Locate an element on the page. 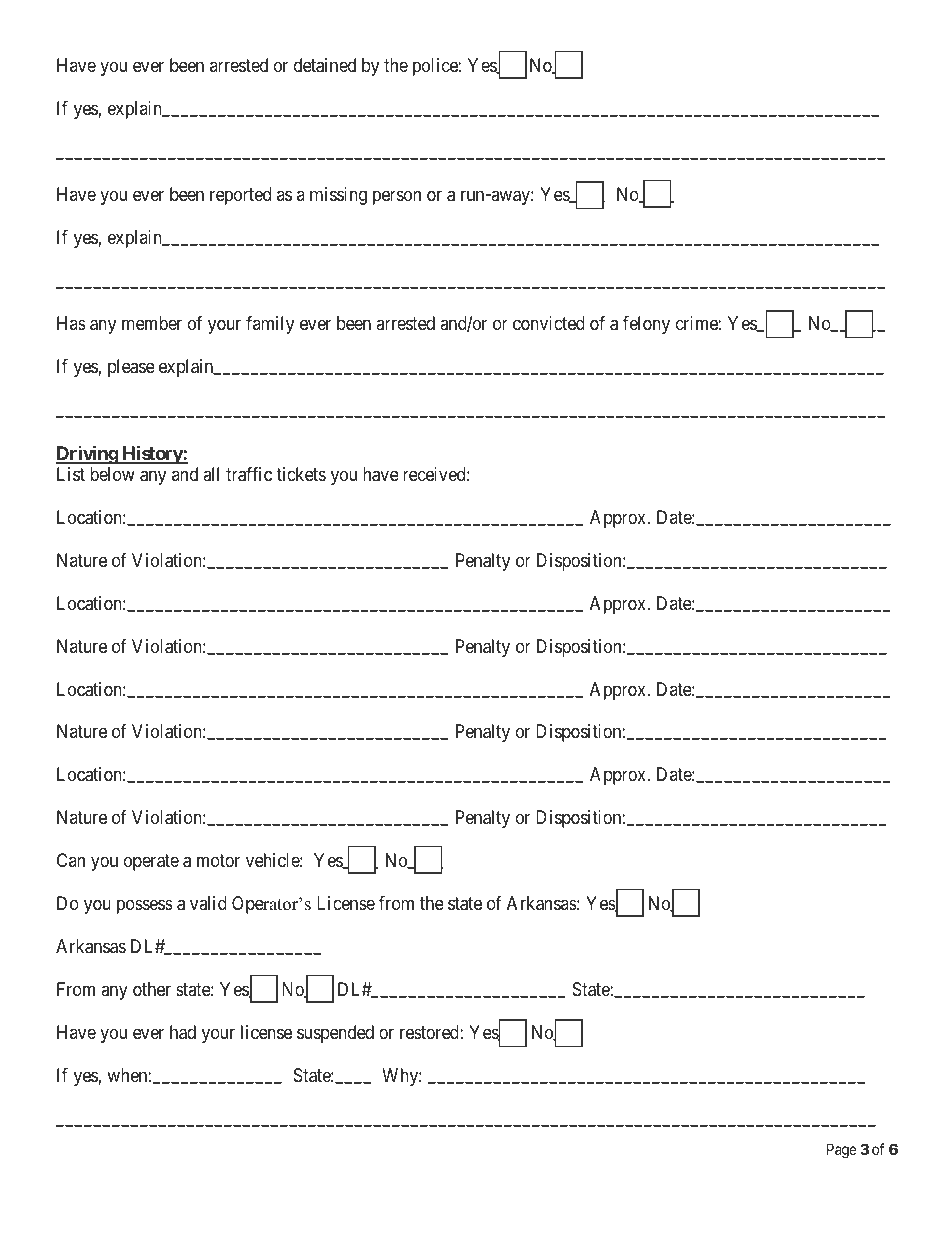 Image resolution: width=952 pixels, height=1233 pixels. motor is located at coordinates (218, 861).
